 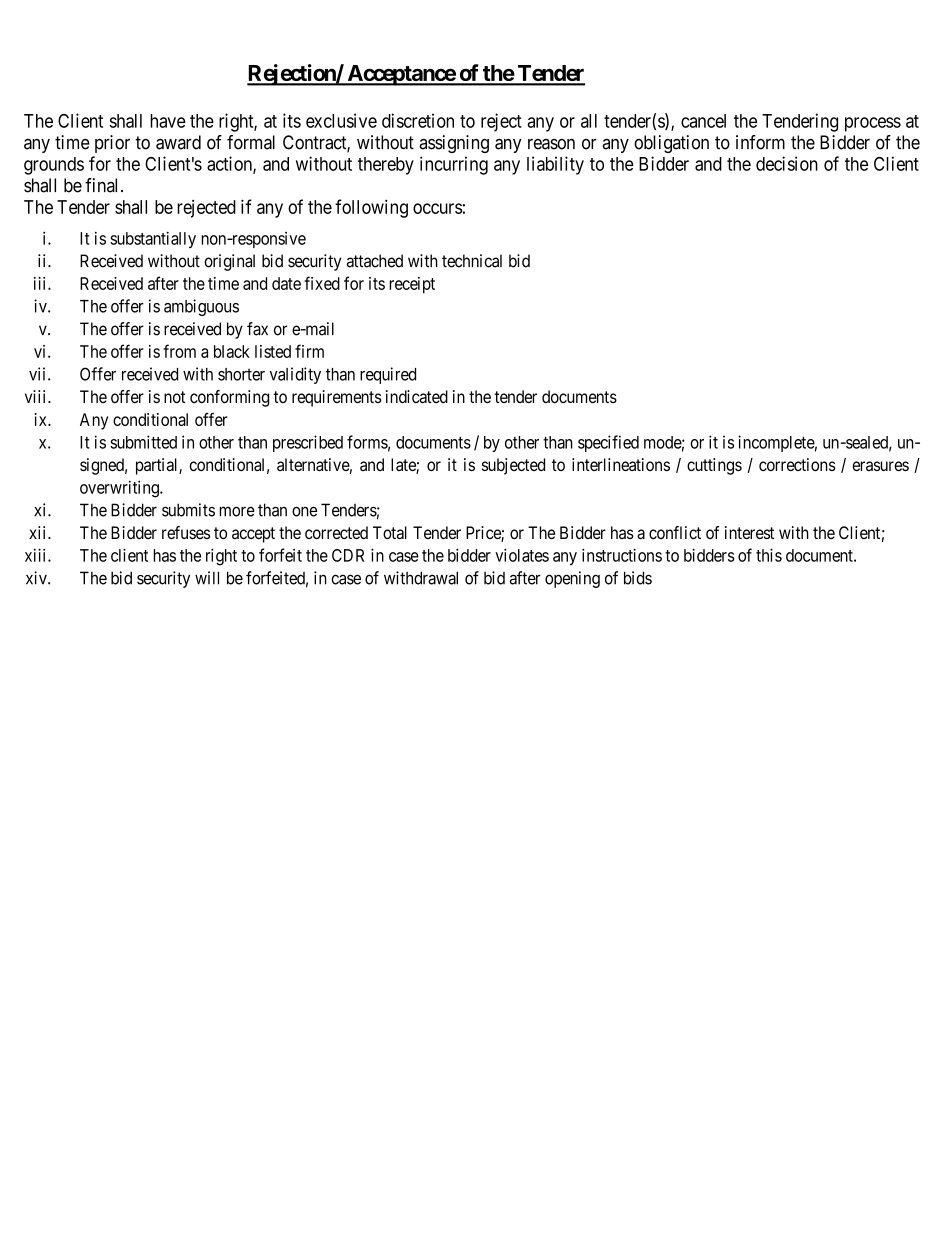 I want to click on prior, so click(x=112, y=144).
